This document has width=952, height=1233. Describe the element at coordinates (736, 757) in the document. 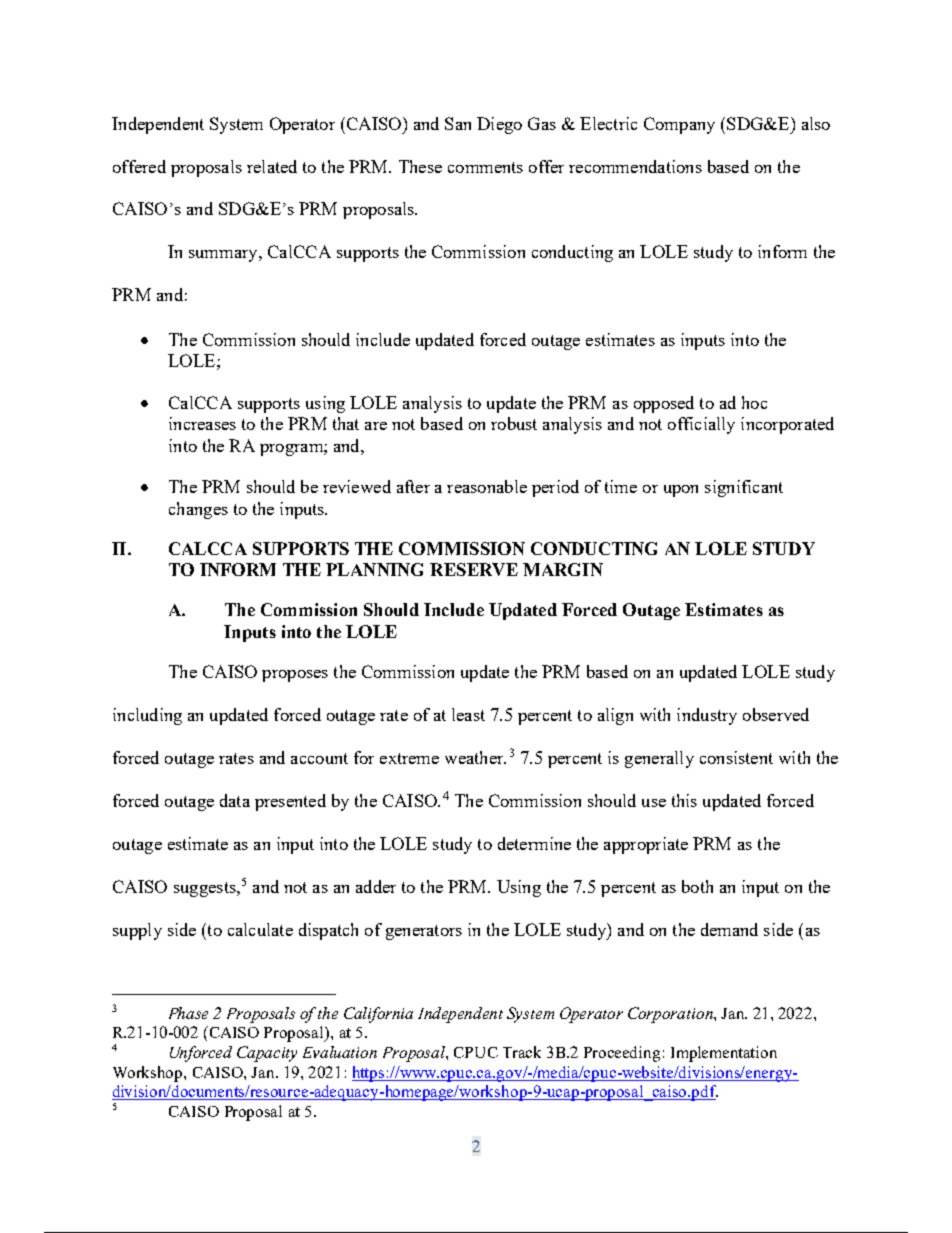

I see `consistent` at that location.
